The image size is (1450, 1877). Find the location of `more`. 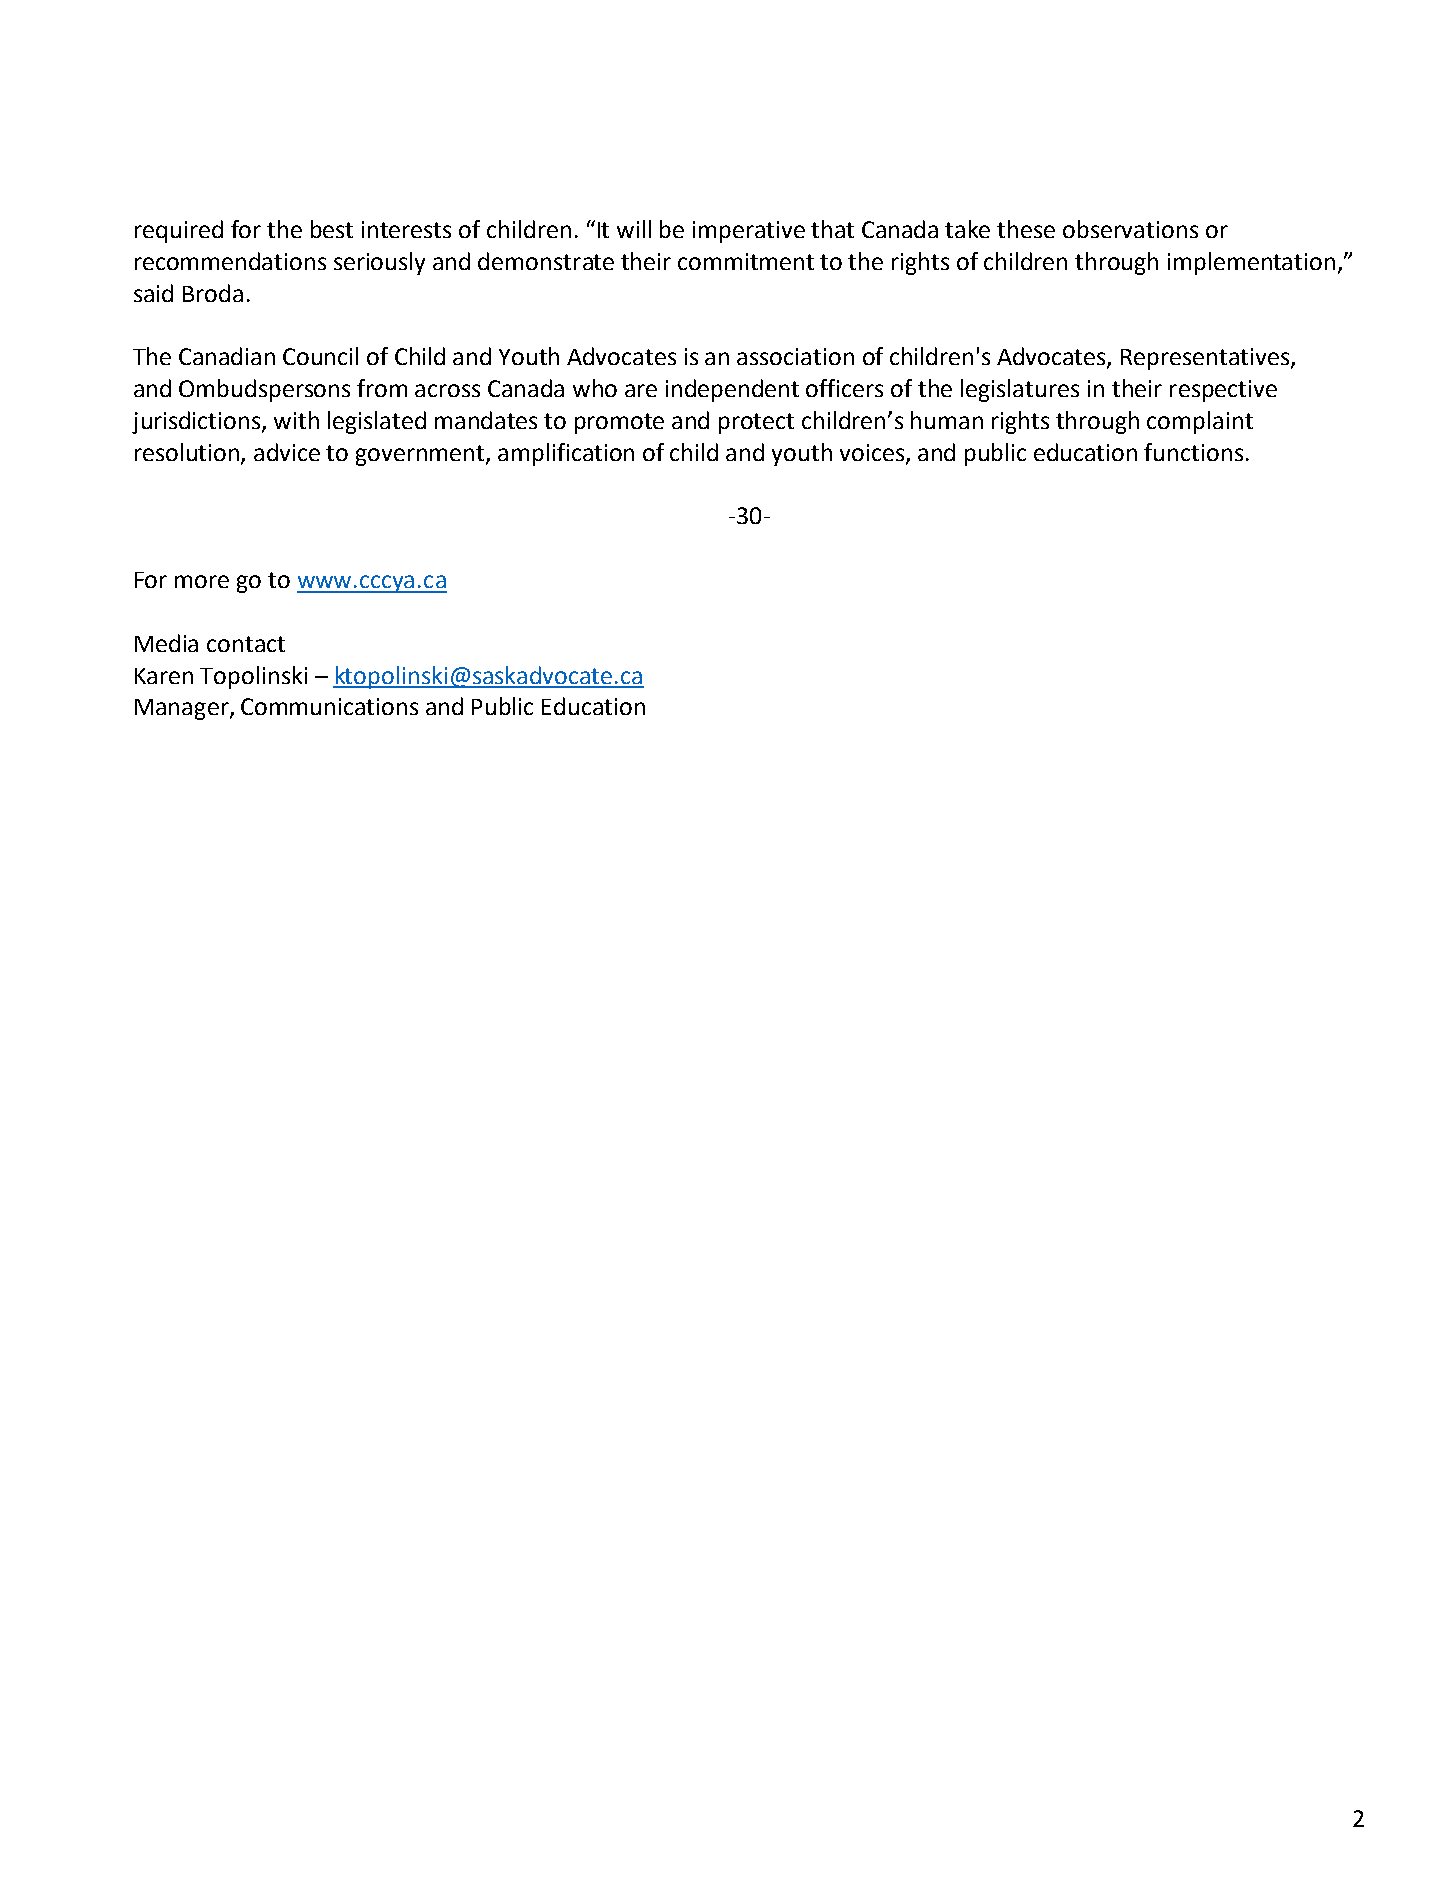

more is located at coordinates (202, 581).
